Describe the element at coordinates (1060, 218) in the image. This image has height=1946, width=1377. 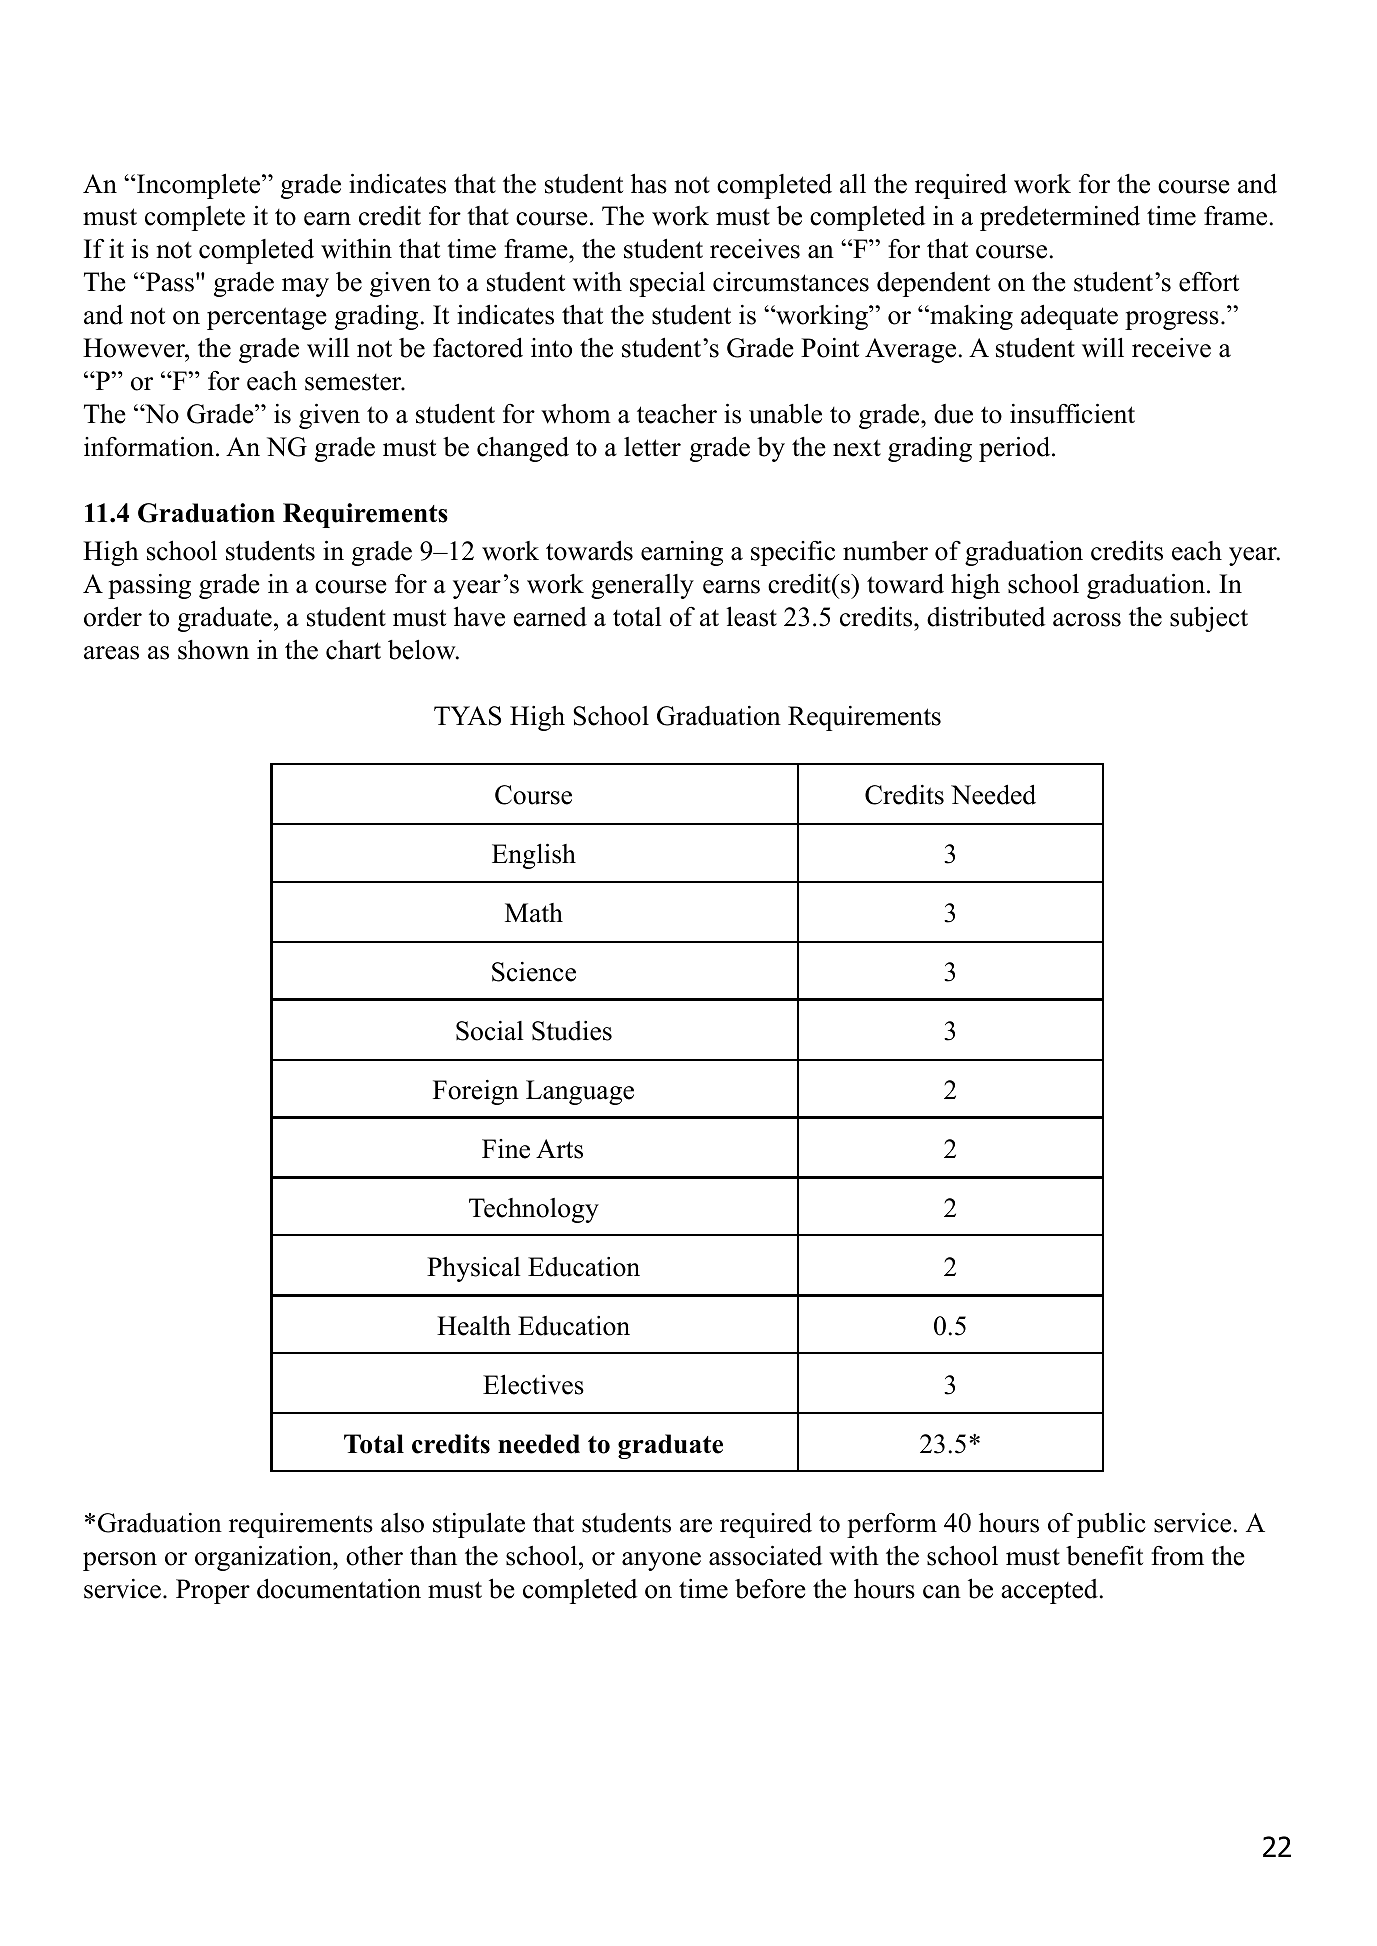
I see `predetermined` at that location.
